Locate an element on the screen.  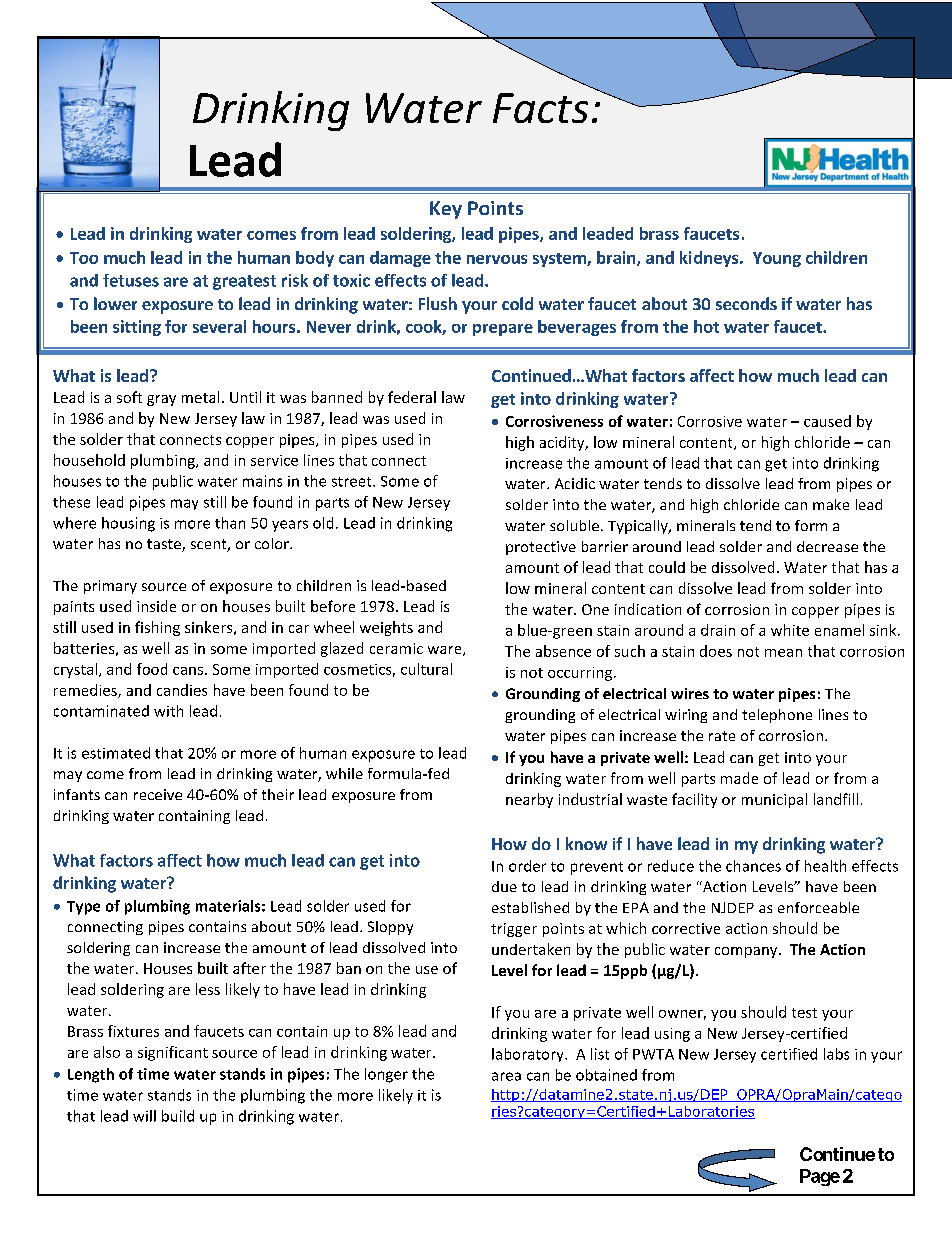
receive is located at coordinates (158, 794).
